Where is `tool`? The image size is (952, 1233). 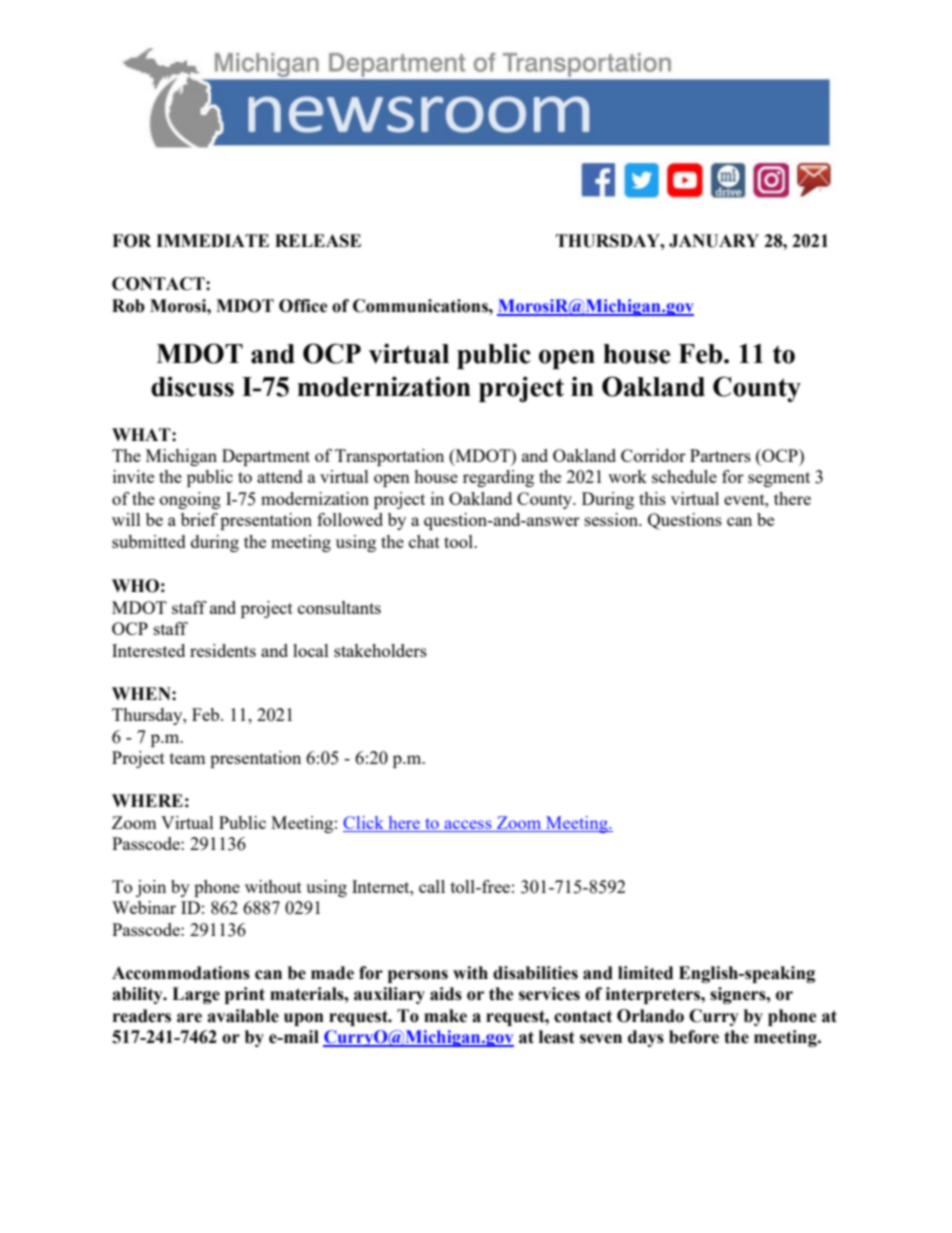
tool is located at coordinates (459, 541).
